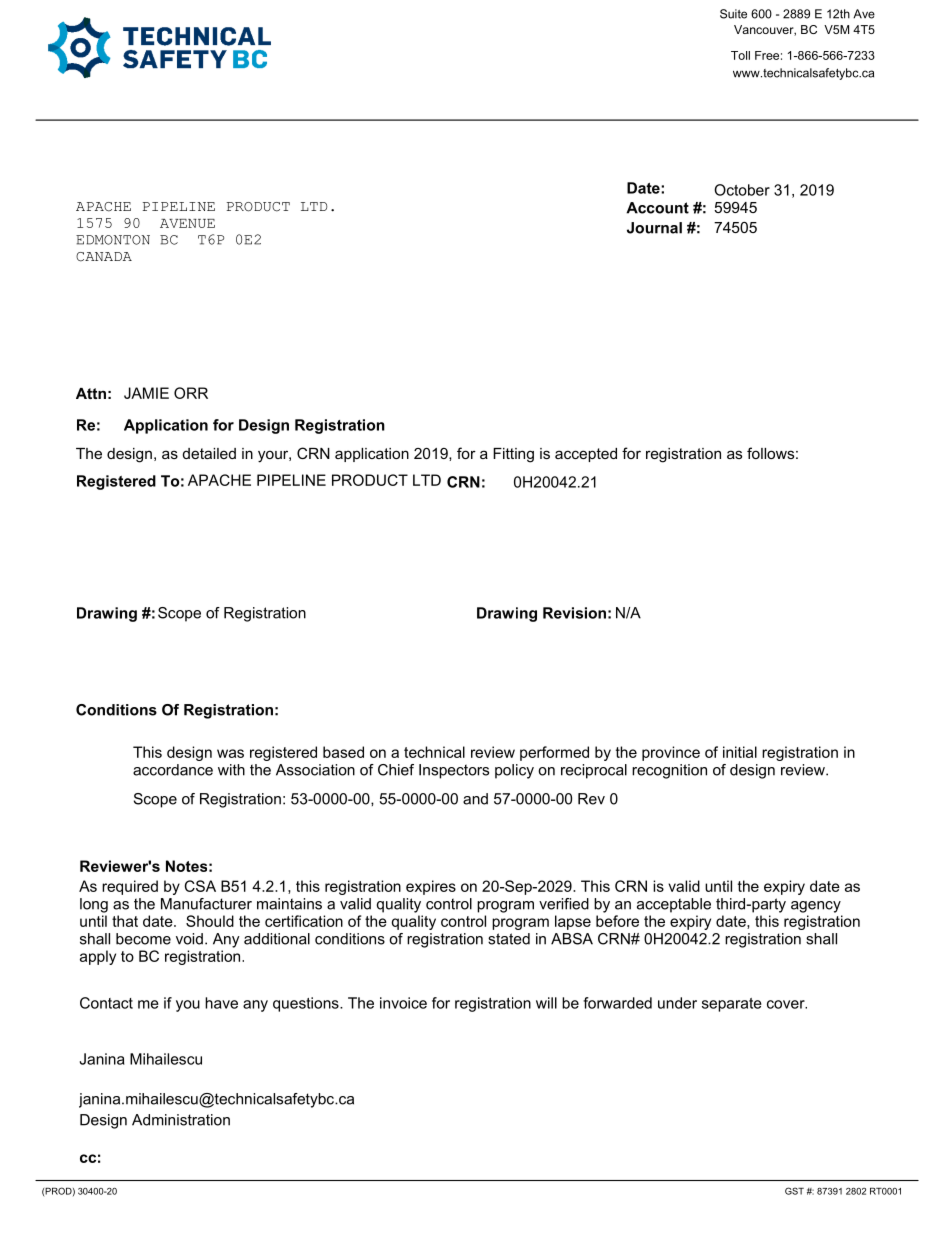 The image size is (952, 1233). Describe the element at coordinates (209, 453) in the screenshot. I see `detailed` at that location.
